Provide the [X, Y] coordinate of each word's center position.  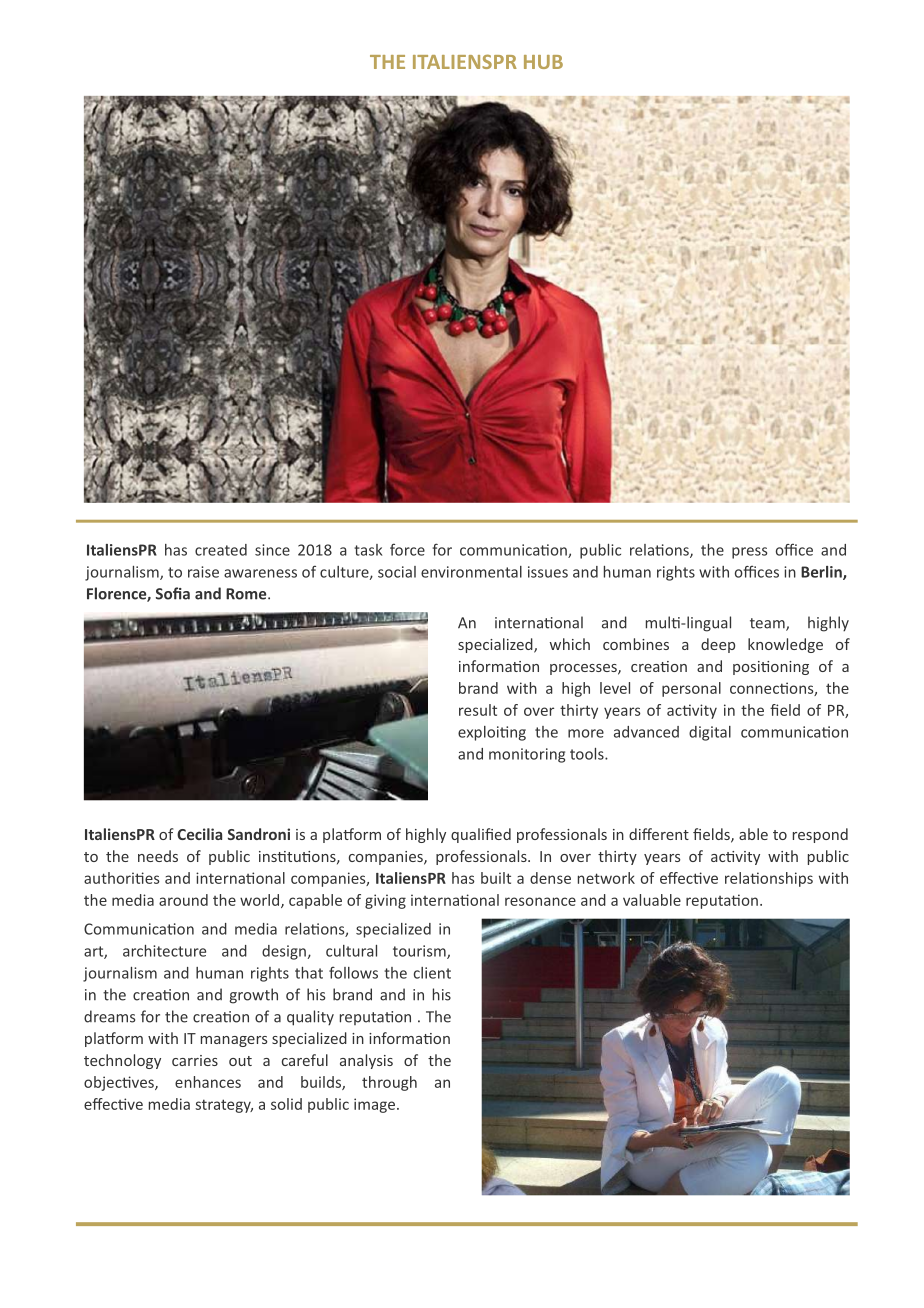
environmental [471, 572]
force [407, 549]
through [389, 1083]
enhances [208, 1082]
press [749, 553]
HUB [543, 62]
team [768, 624]
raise [203, 572]
